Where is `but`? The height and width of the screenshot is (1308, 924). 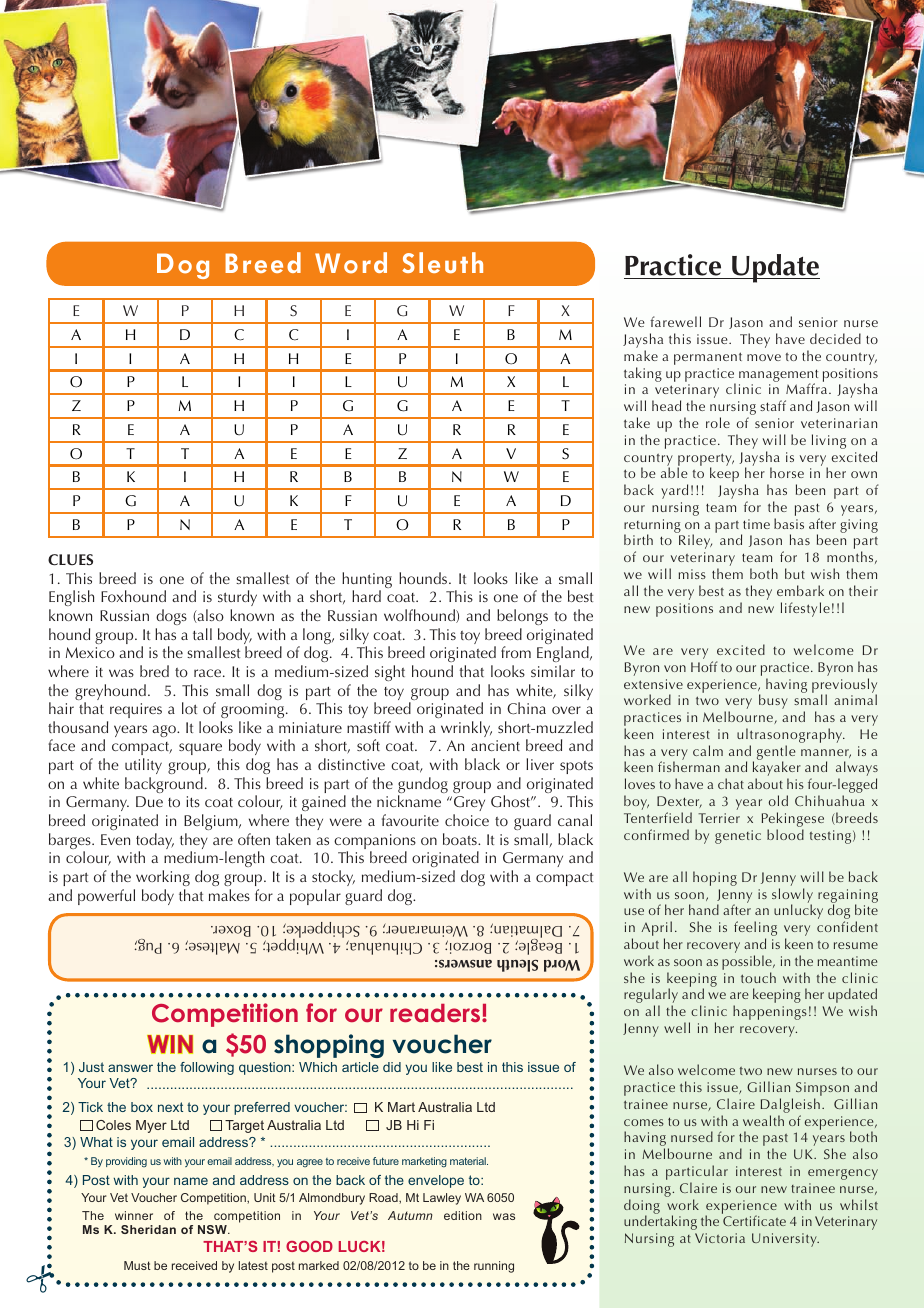 but is located at coordinates (795, 573).
